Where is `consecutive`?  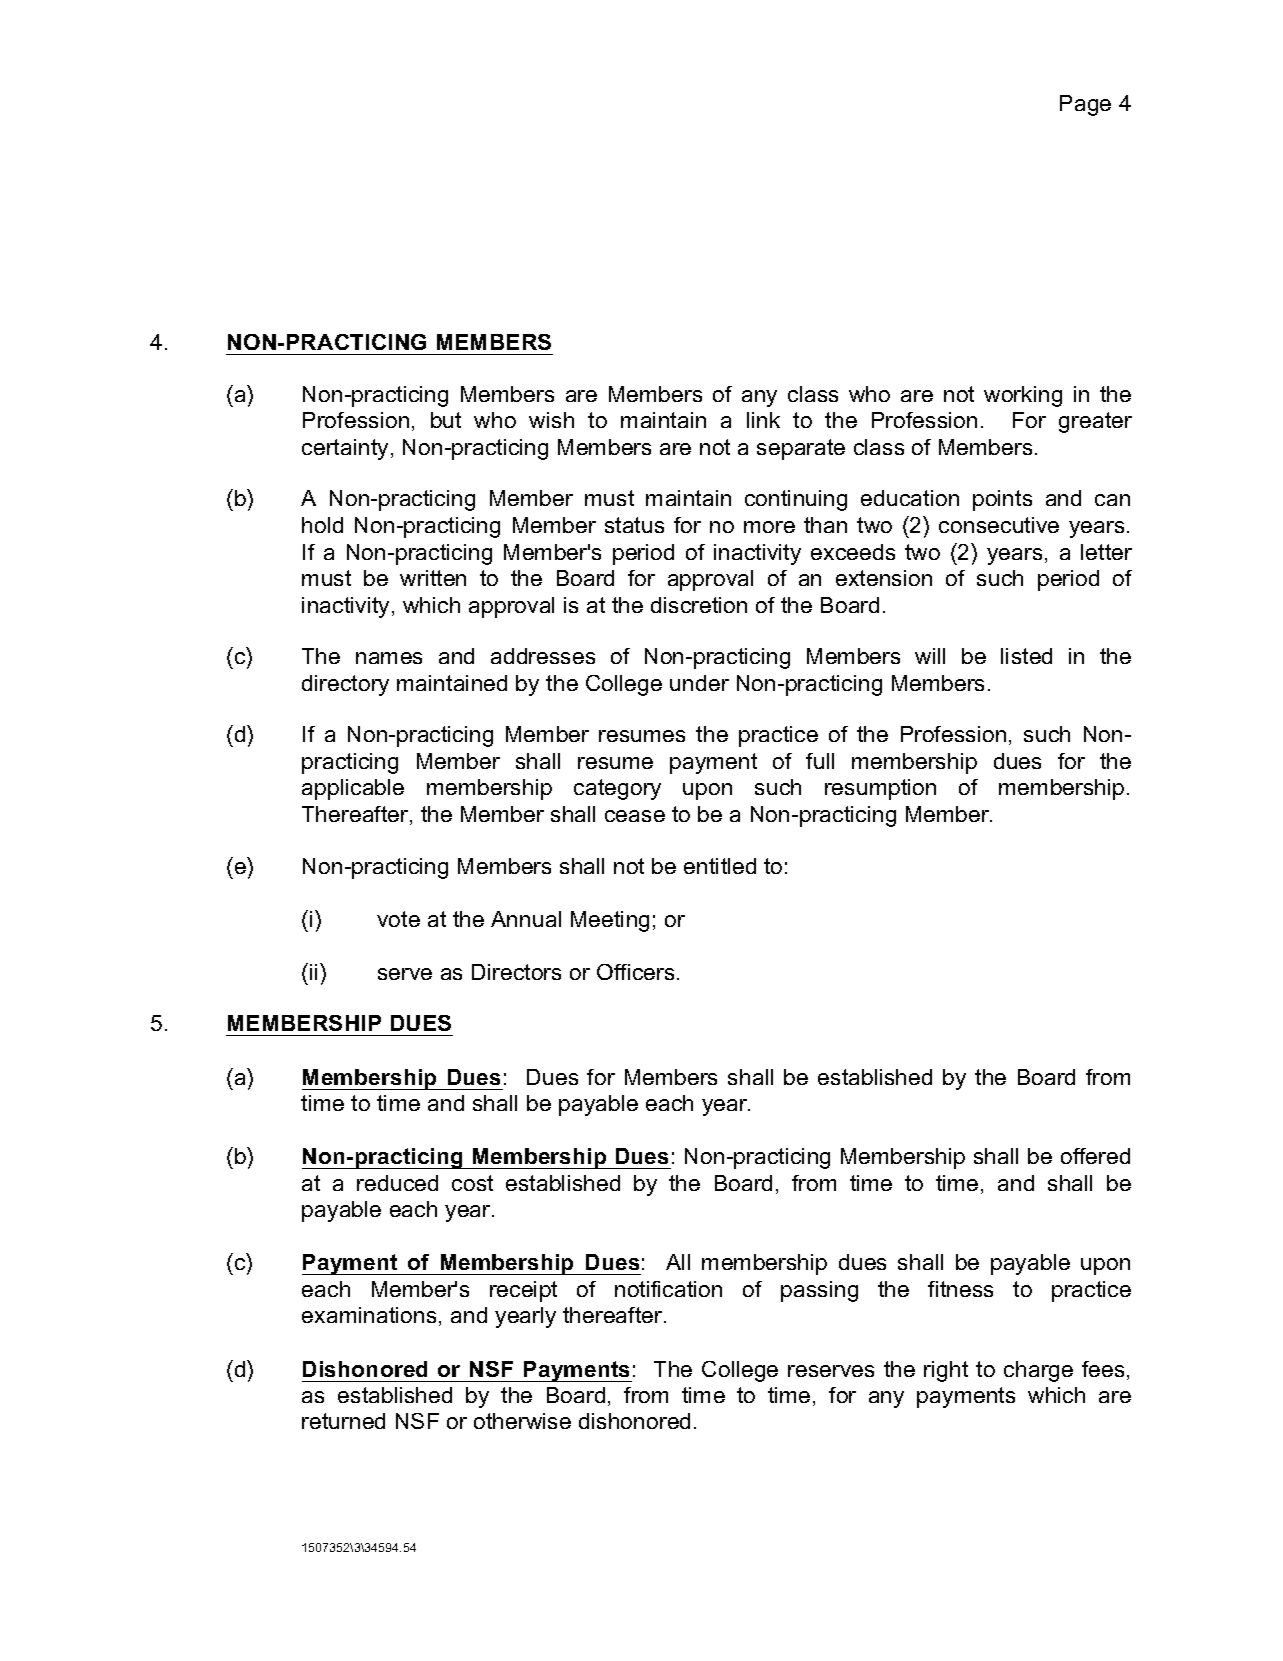 consecutive is located at coordinates (999, 525).
